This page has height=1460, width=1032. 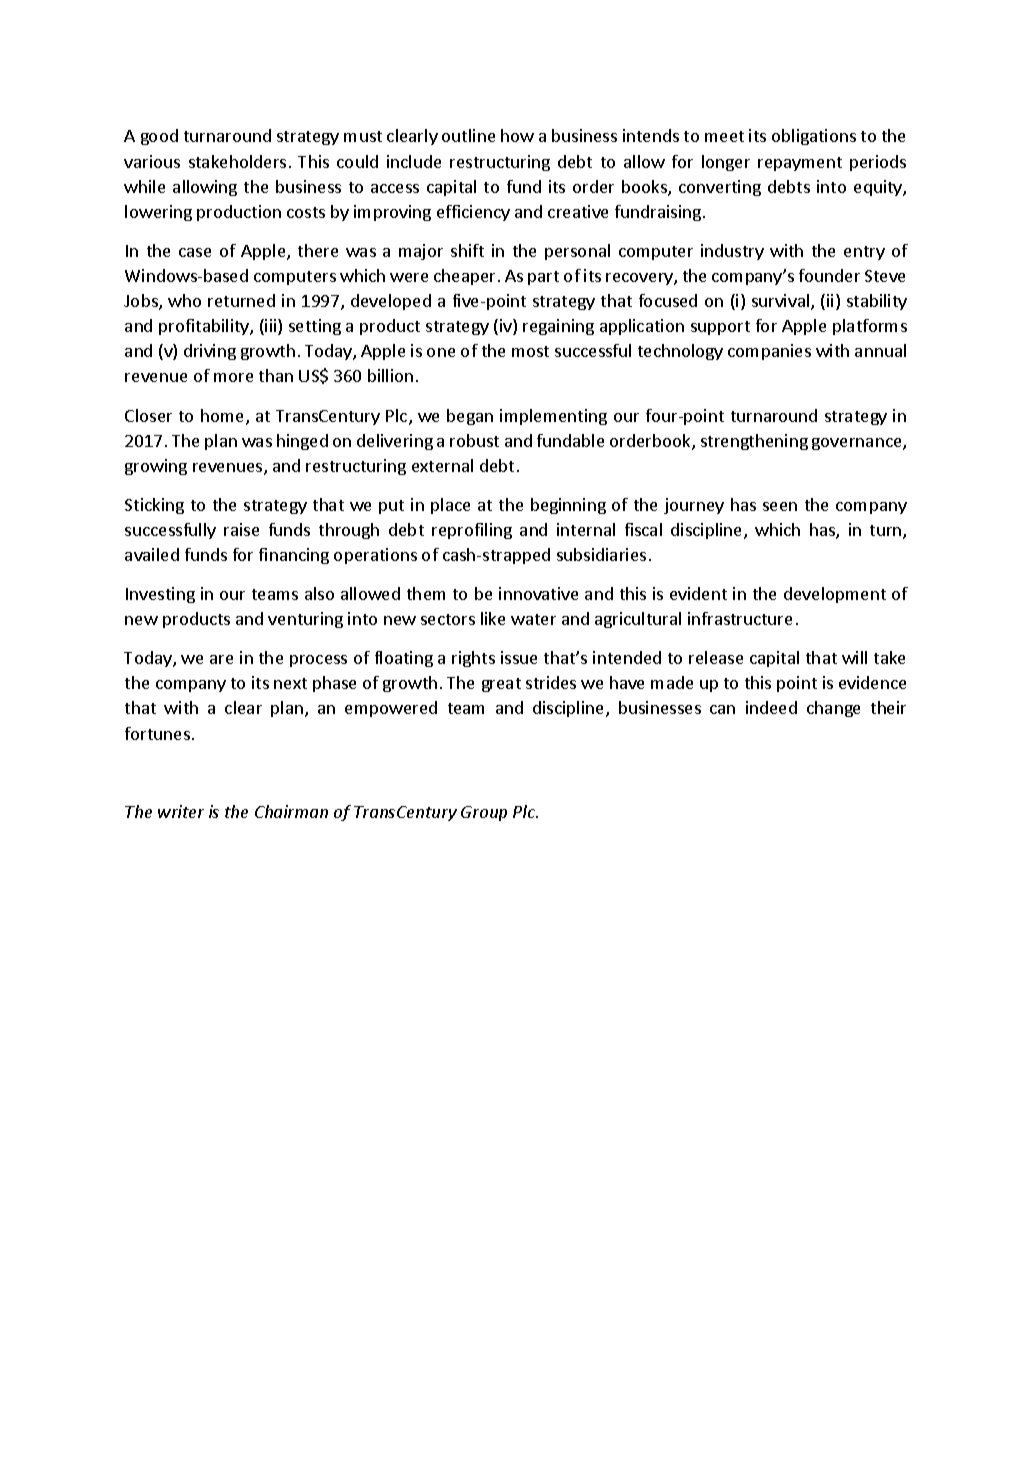 I want to click on growing, so click(x=156, y=467).
